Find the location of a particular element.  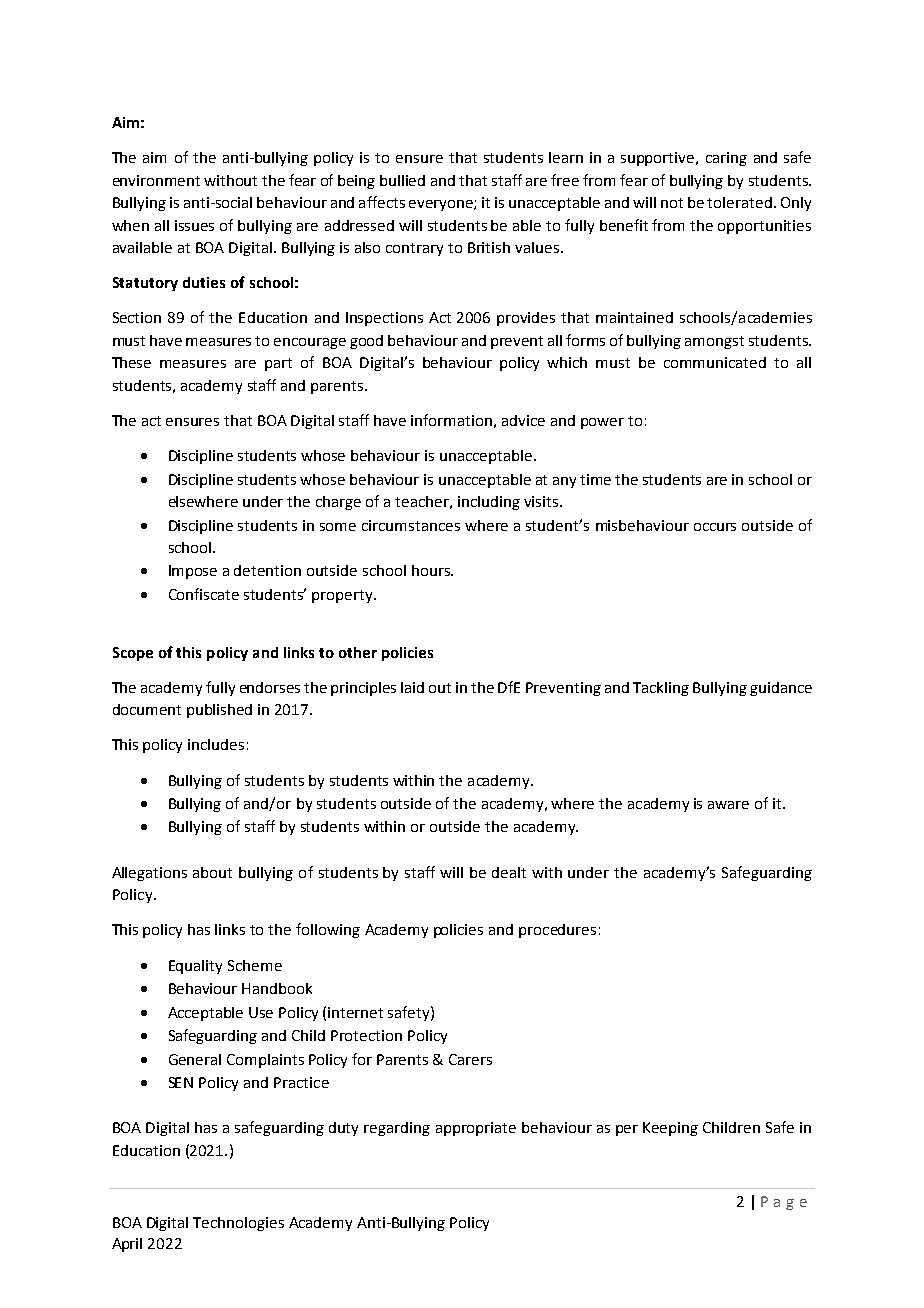

communicated is located at coordinates (715, 362).
